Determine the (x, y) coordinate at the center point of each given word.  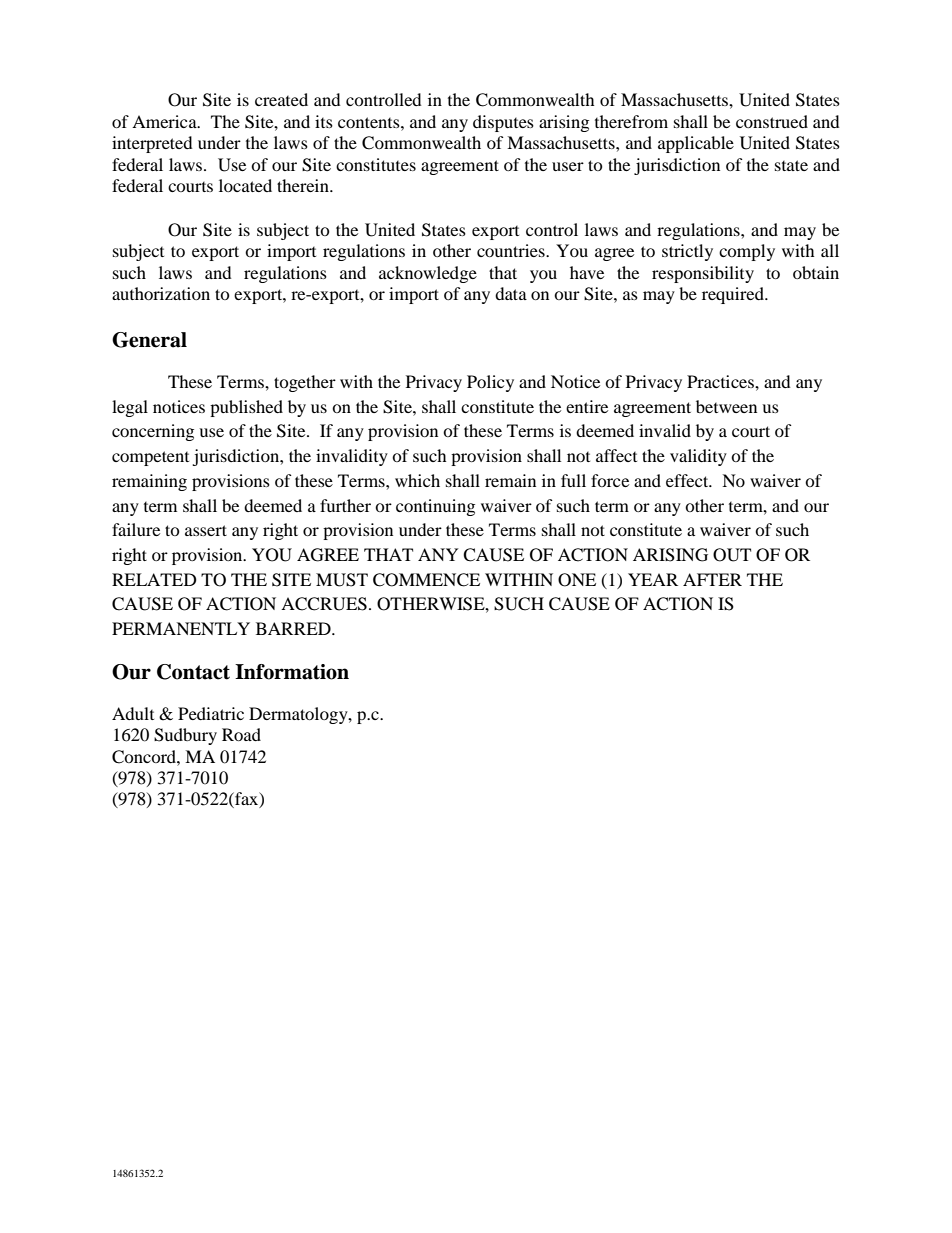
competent (150, 458)
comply (747, 252)
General (149, 340)
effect (688, 480)
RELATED (154, 579)
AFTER (712, 579)
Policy (490, 383)
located (245, 185)
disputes (503, 123)
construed (772, 121)
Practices (721, 381)
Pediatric (211, 713)
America (165, 121)
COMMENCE (426, 580)
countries (512, 250)
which (417, 480)
